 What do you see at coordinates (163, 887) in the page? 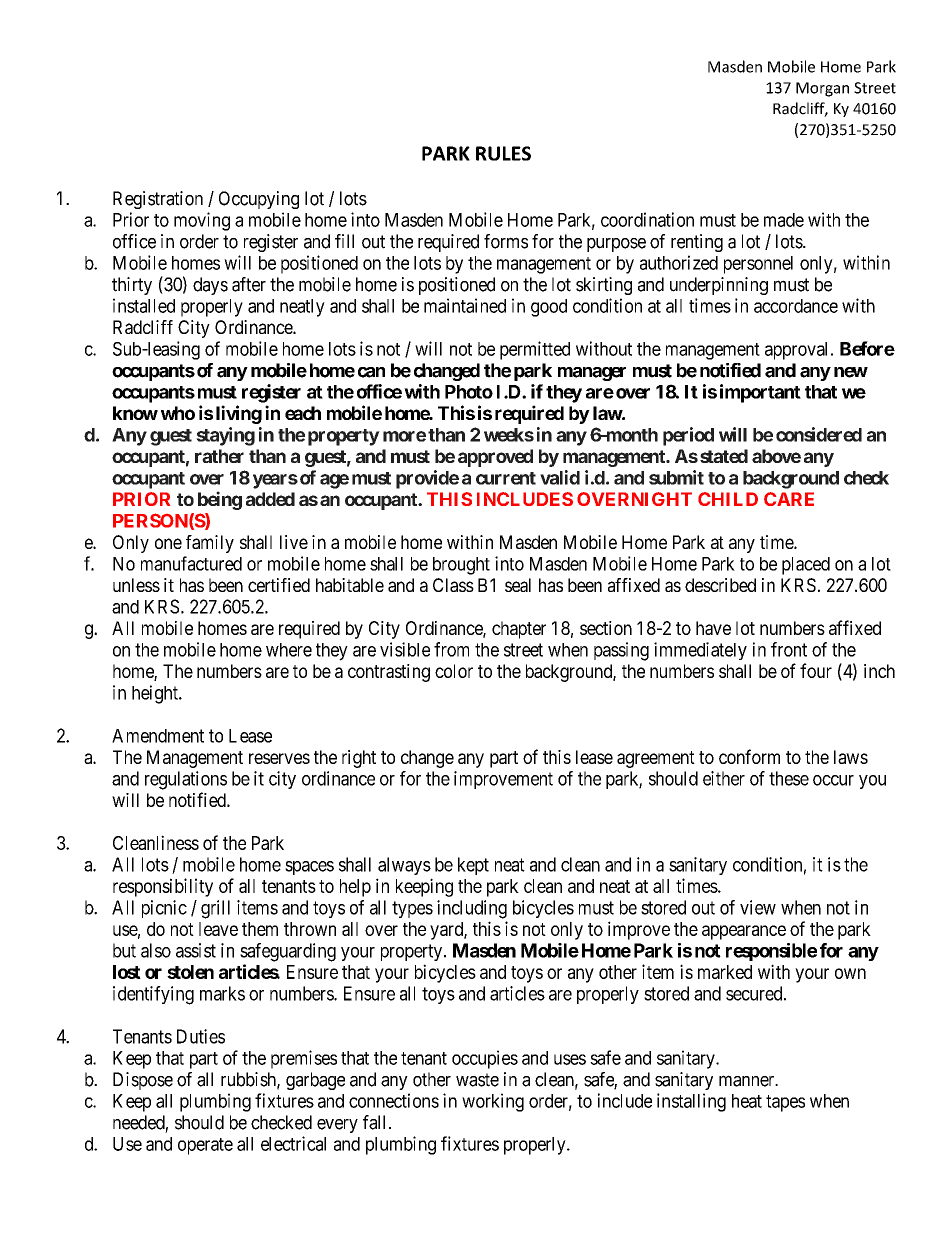
I see `responsibility` at bounding box center [163, 887].
